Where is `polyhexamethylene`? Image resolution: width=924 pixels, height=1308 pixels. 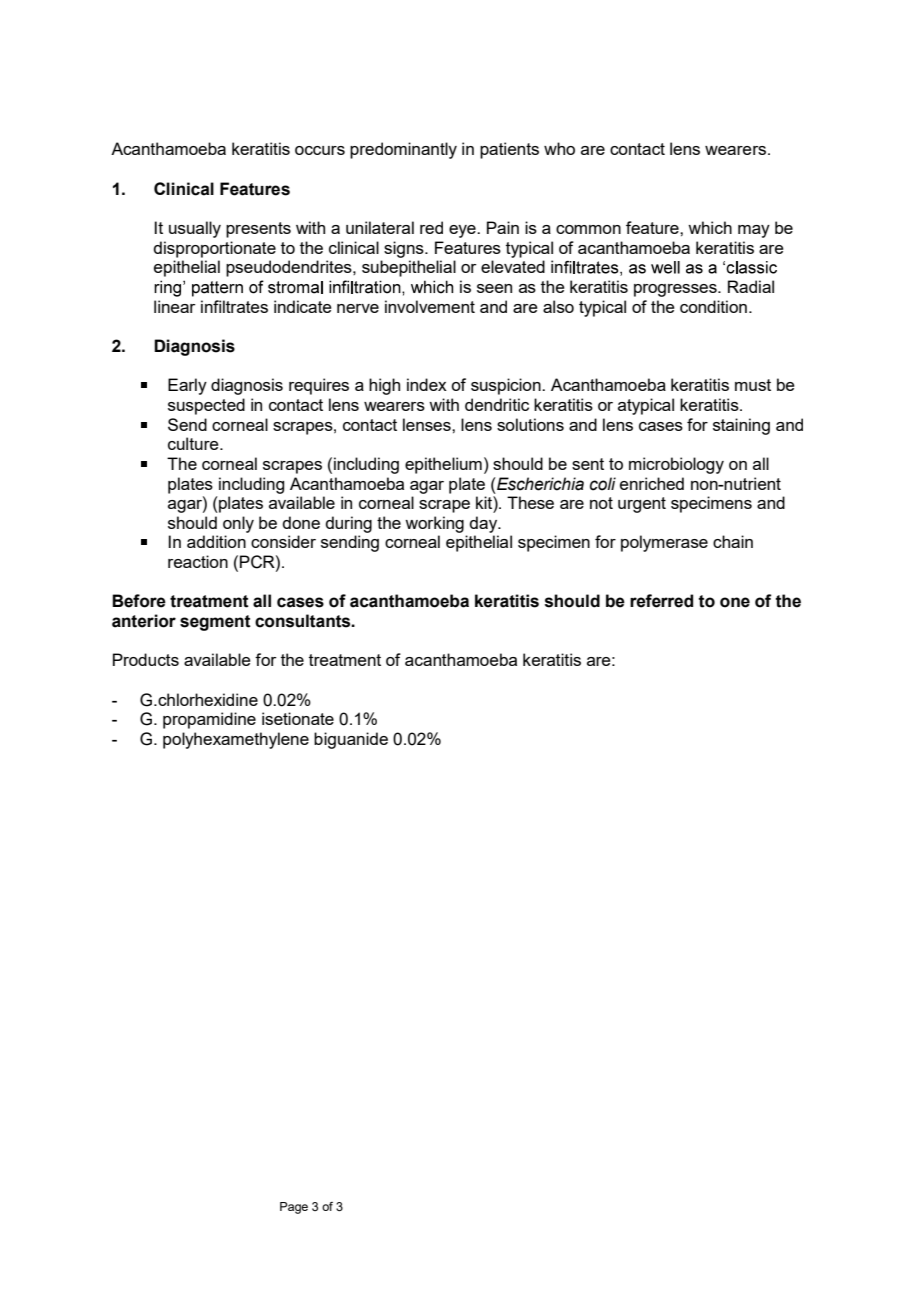 polyhexamethylene is located at coordinates (236, 740).
